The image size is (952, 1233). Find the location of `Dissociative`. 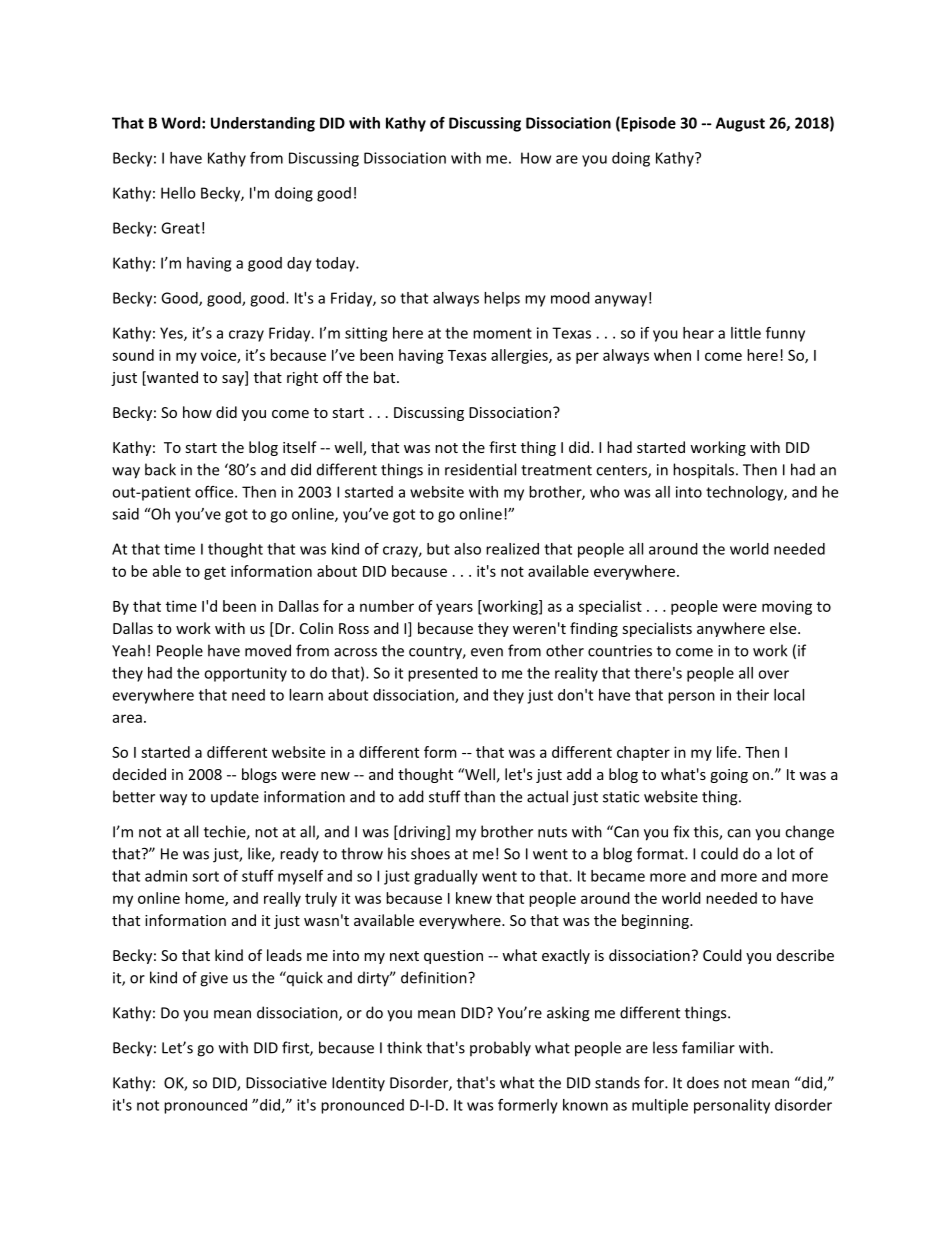

Dissociative is located at coordinates (286, 1083).
